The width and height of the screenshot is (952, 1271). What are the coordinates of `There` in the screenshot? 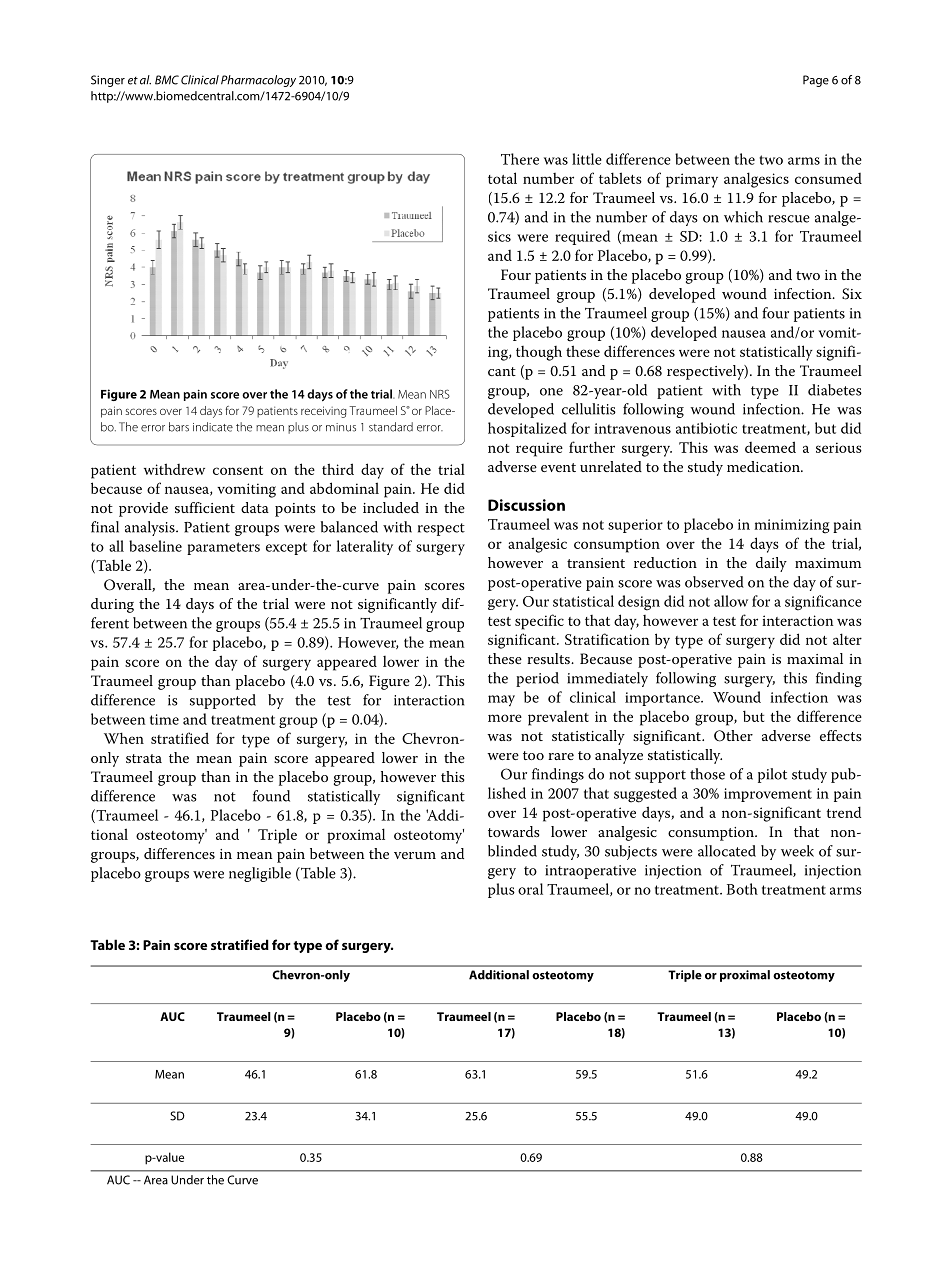 It's located at (520, 159).
